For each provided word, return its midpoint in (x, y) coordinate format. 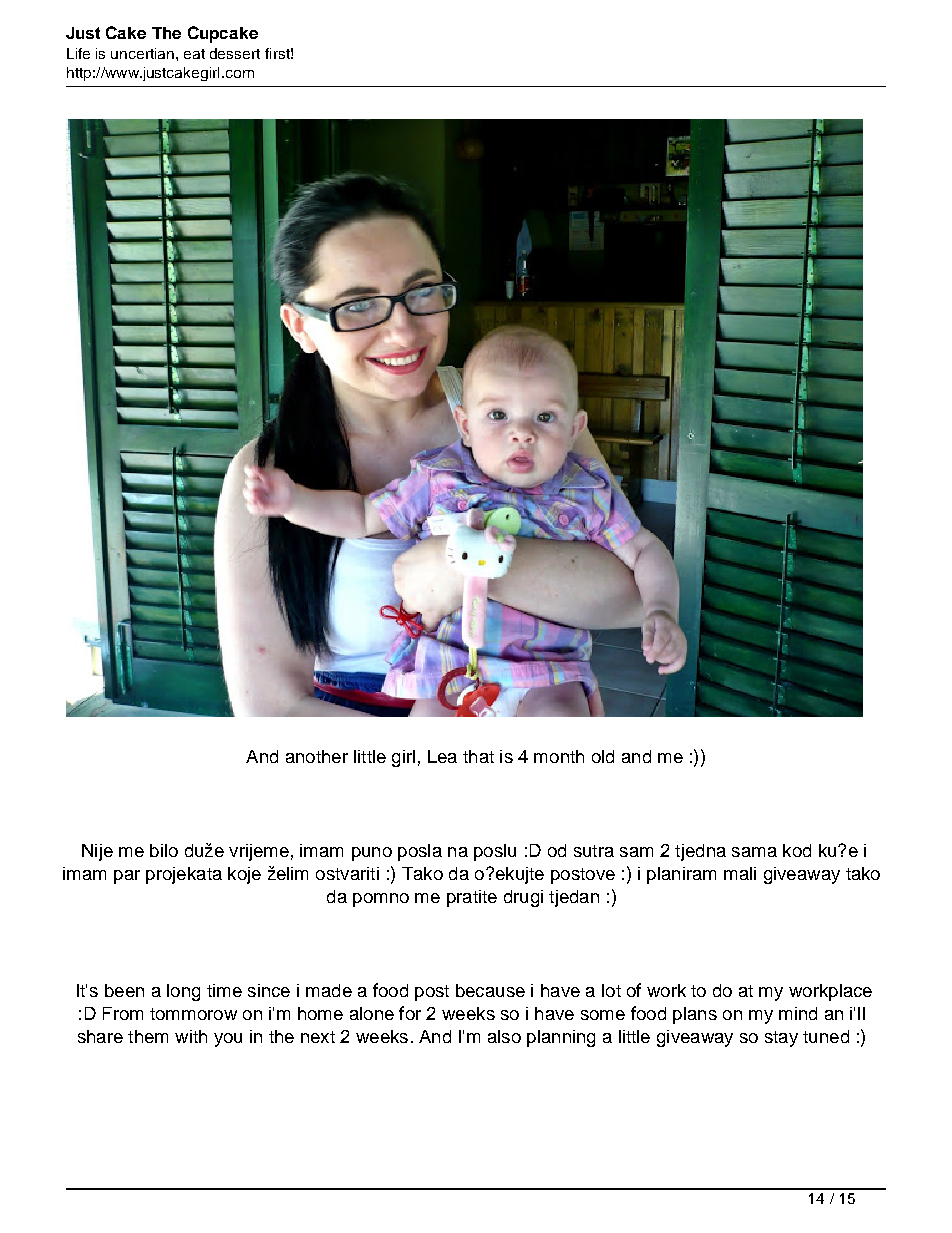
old (603, 756)
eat (194, 54)
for (410, 1013)
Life (78, 53)
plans (695, 1015)
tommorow (193, 1014)
